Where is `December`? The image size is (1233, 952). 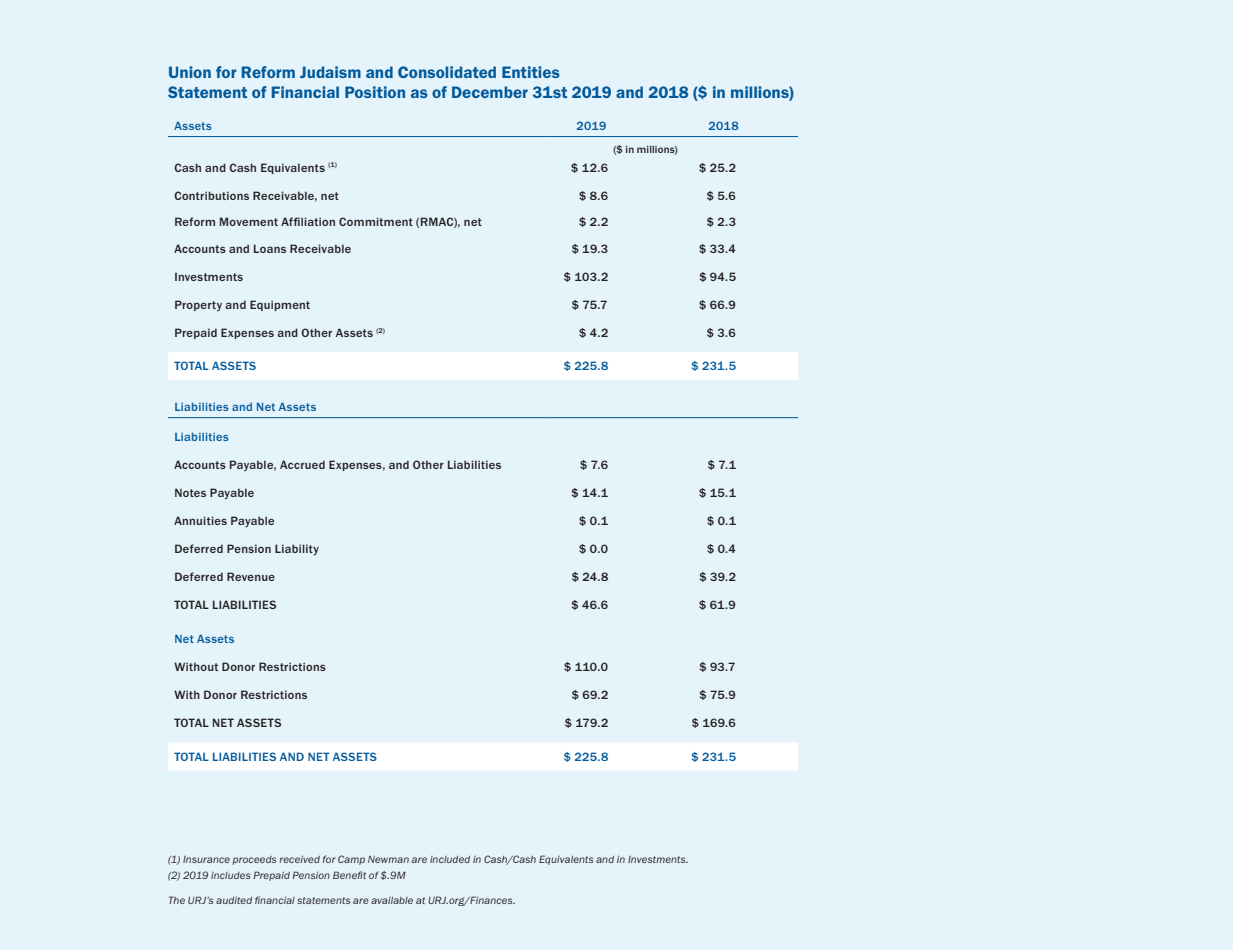 December is located at coordinates (490, 92).
